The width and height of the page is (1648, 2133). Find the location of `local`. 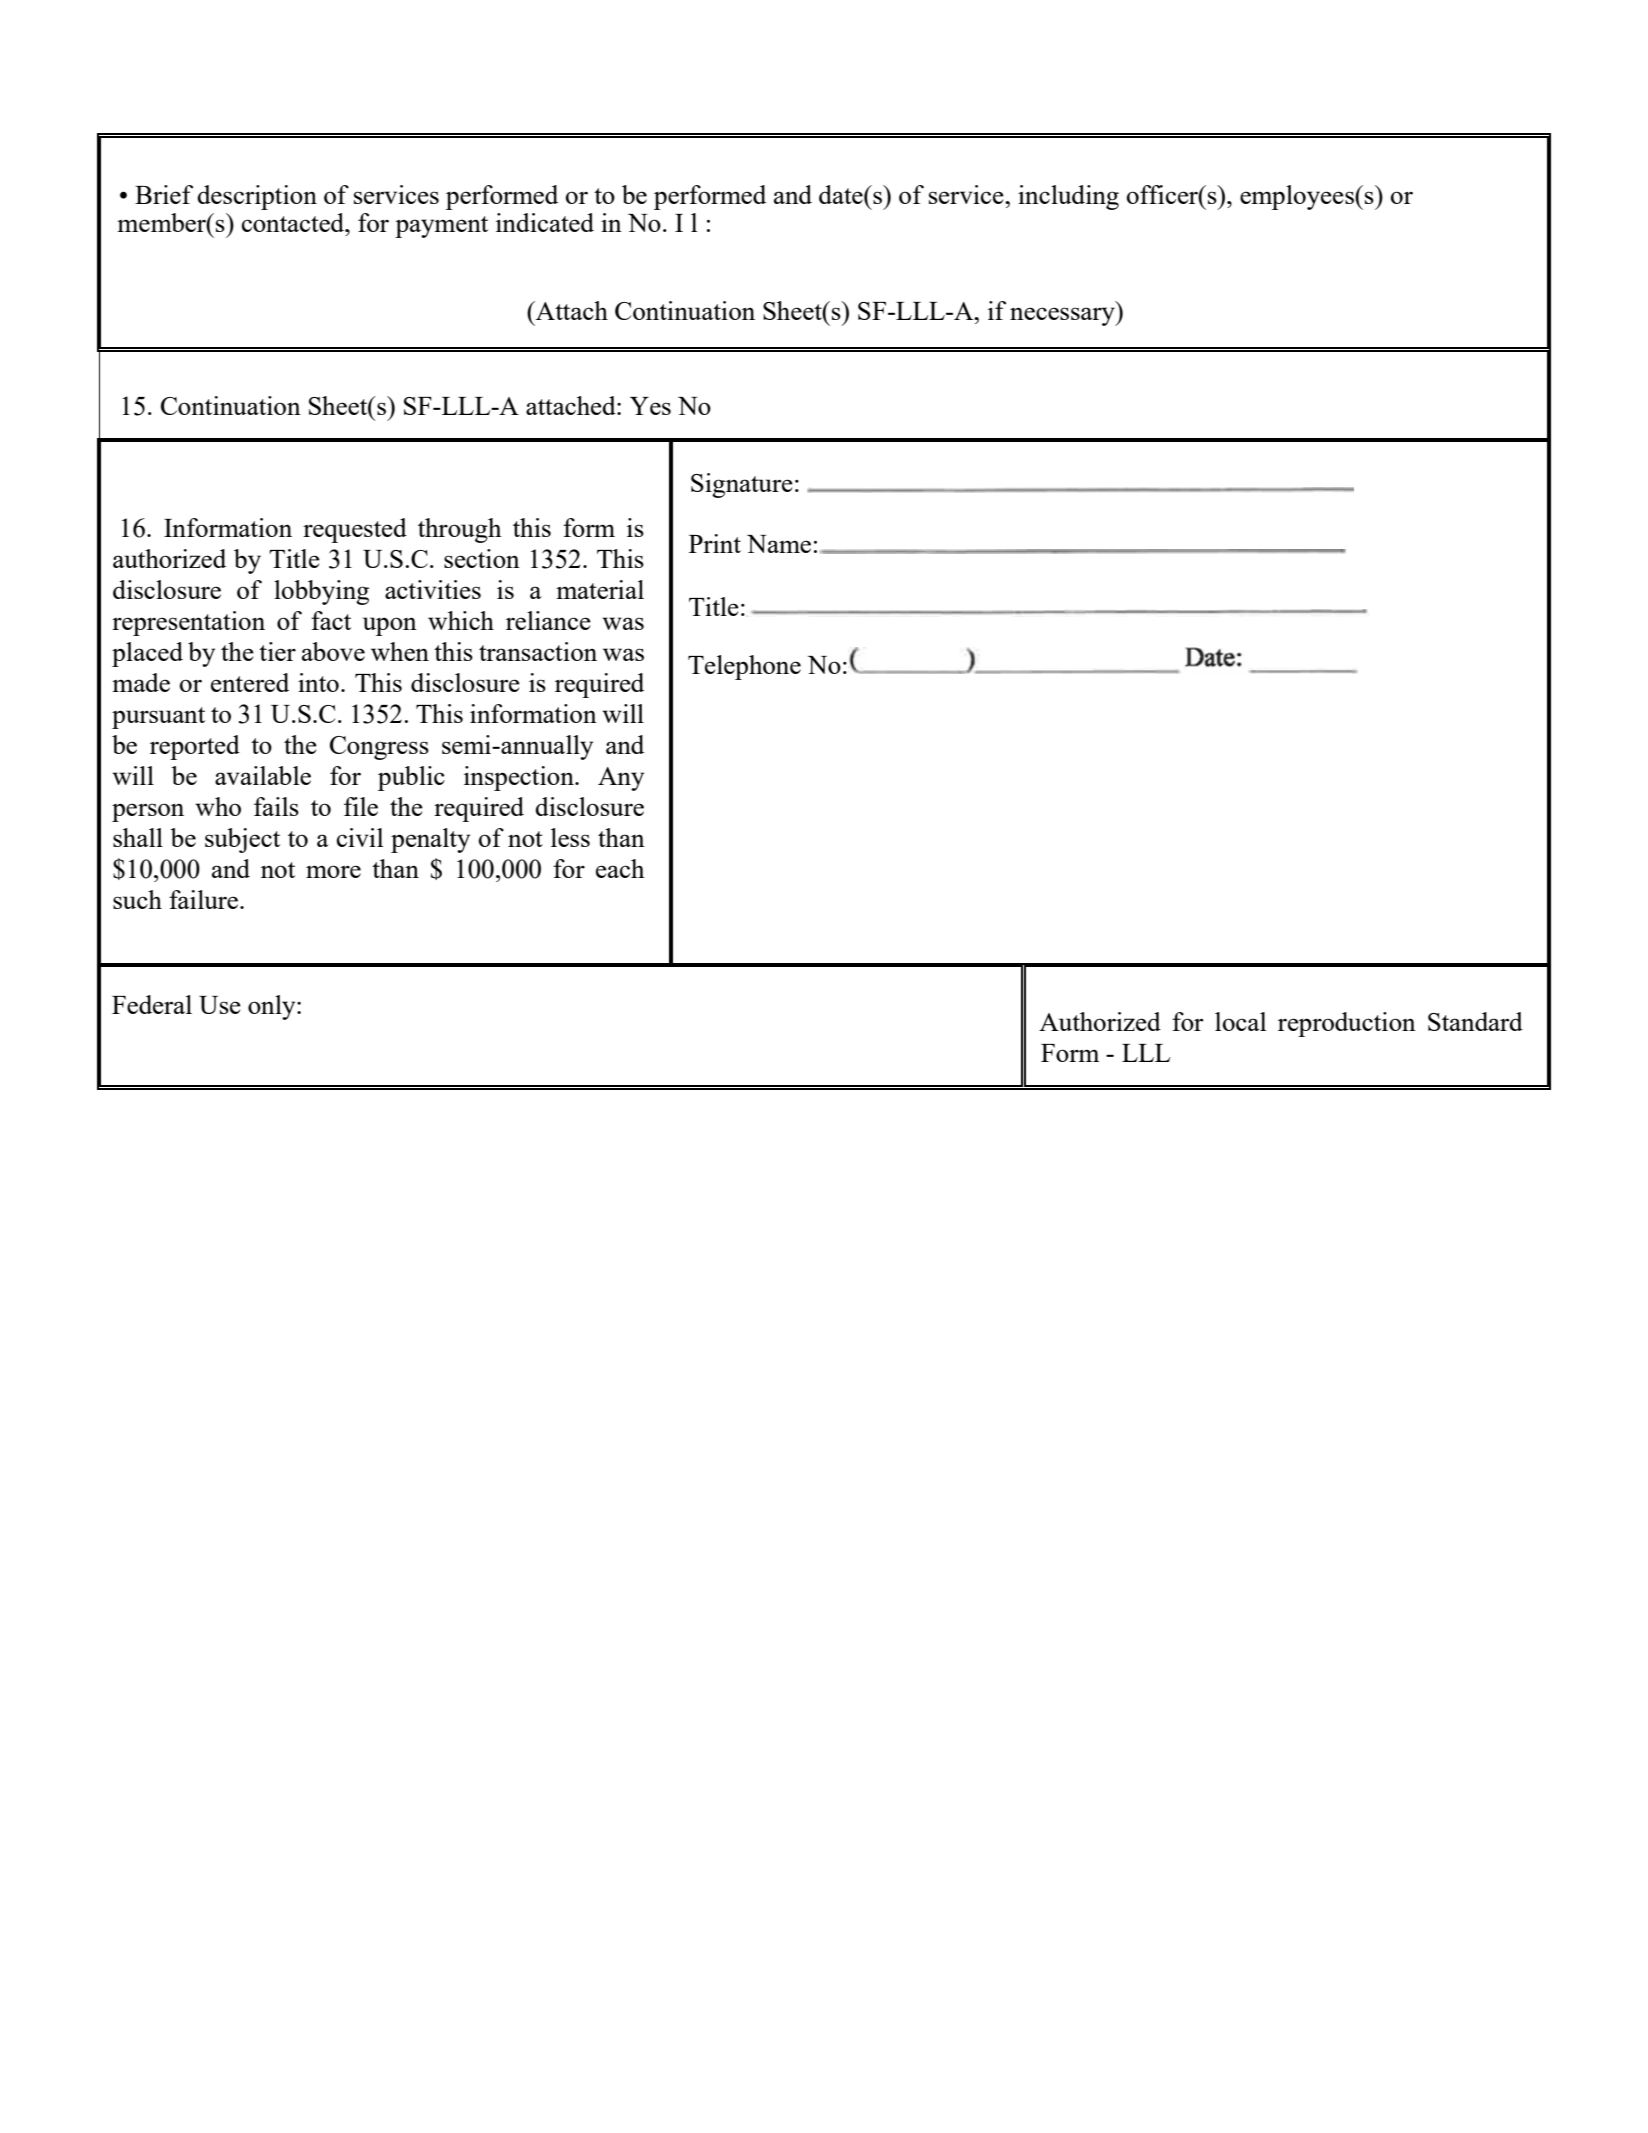

local is located at coordinates (1240, 1021).
